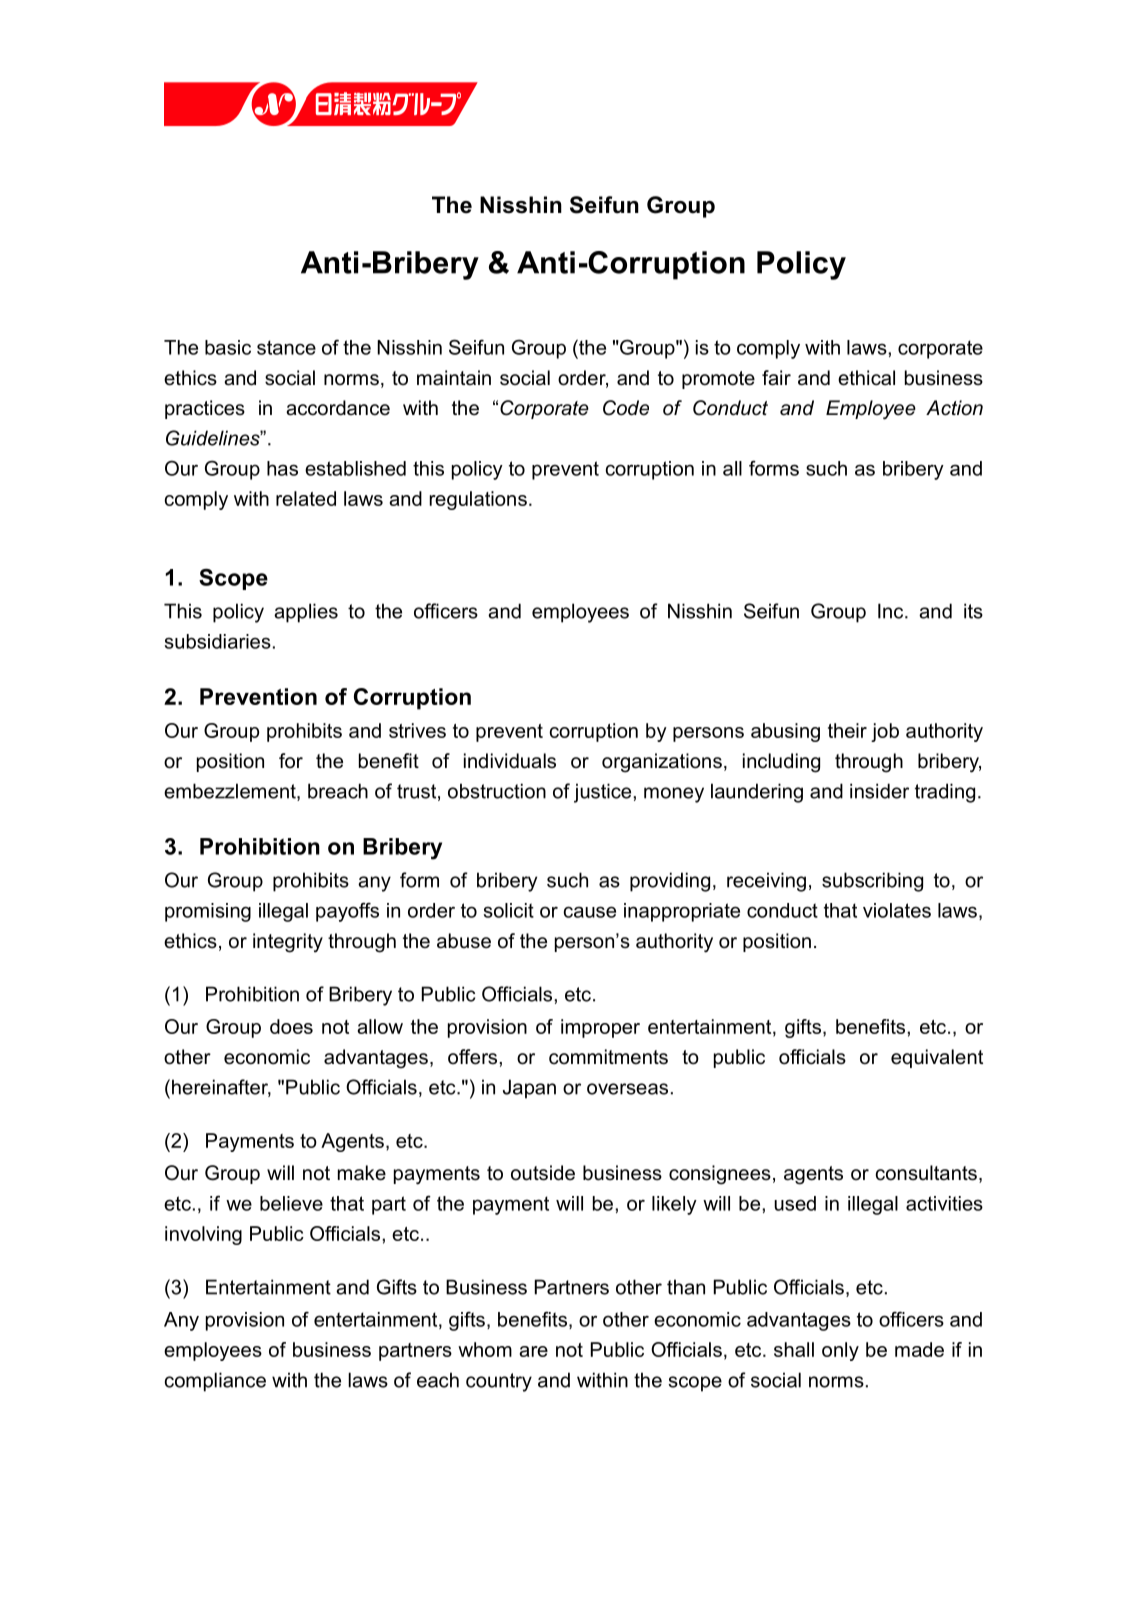 The image size is (1147, 1623). I want to click on ethical, so click(866, 378).
